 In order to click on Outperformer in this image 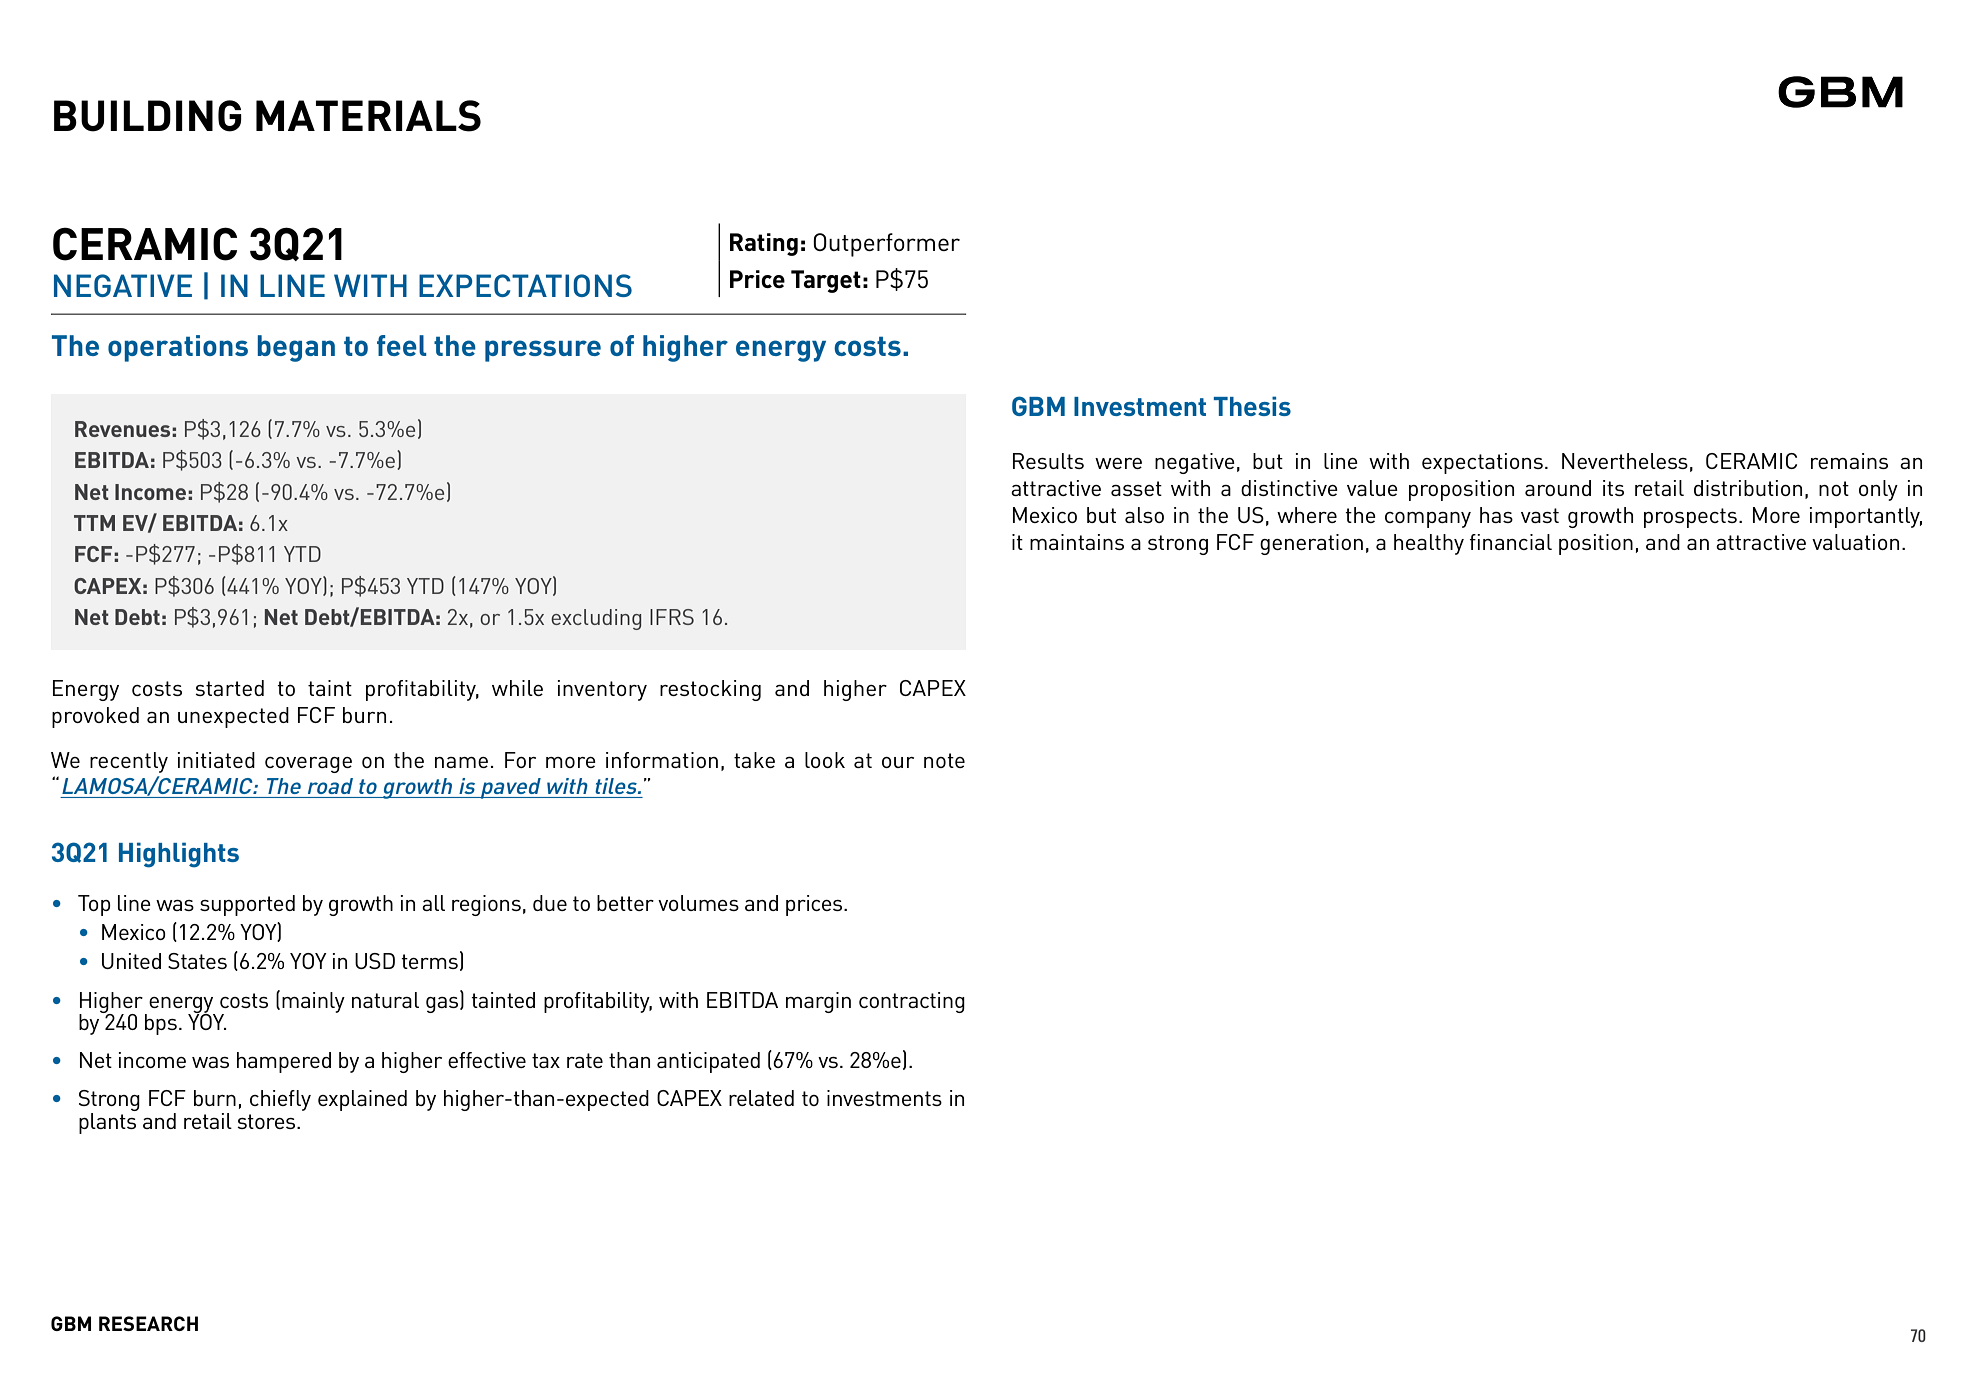, I will do `click(886, 245)`.
